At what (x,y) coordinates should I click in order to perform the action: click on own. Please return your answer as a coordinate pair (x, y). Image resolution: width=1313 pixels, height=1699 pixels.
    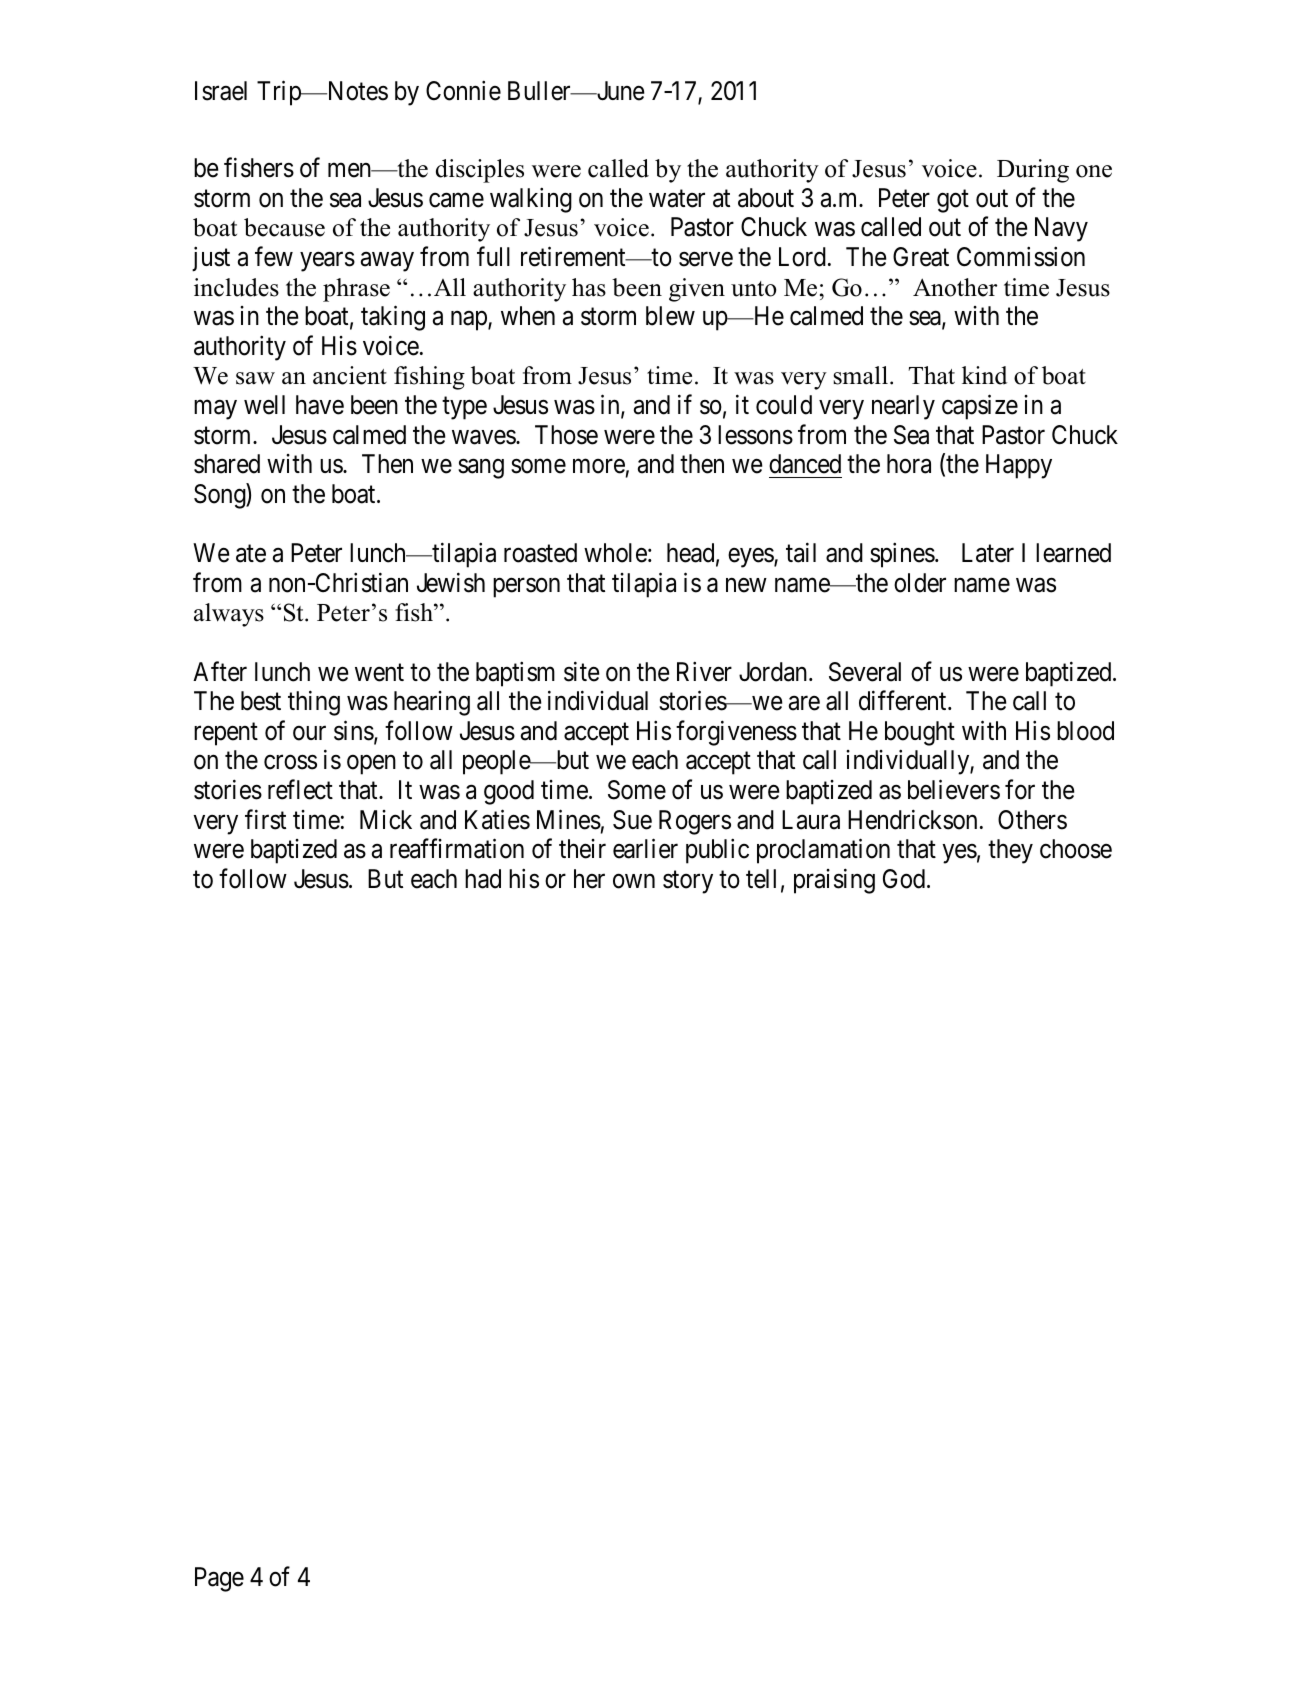
    Looking at the image, I should click on (634, 881).
